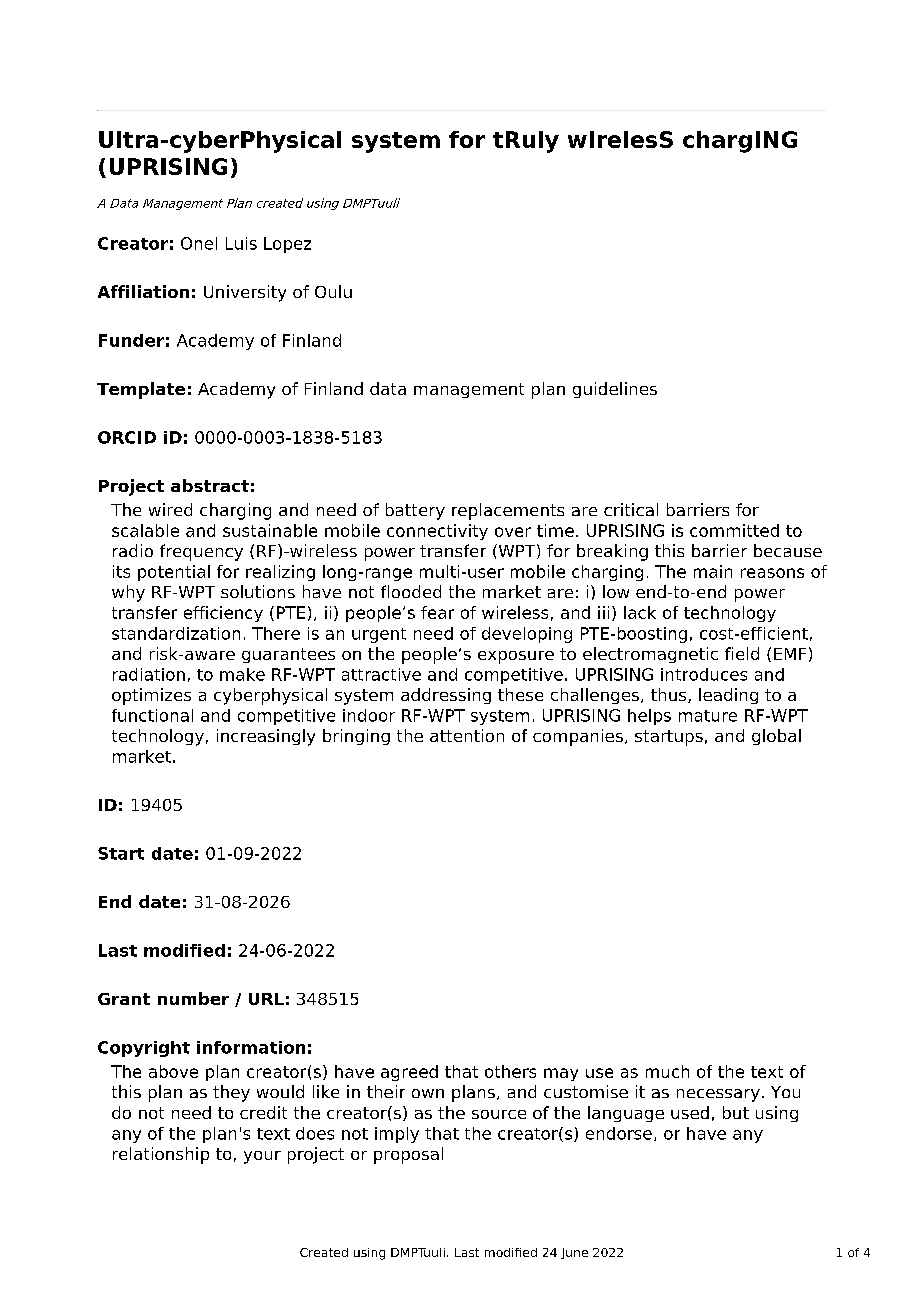 This screenshot has height=1308, width=924. What do you see at coordinates (615, 390) in the screenshot?
I see `guidelines` at bounding box center [615, 390].
